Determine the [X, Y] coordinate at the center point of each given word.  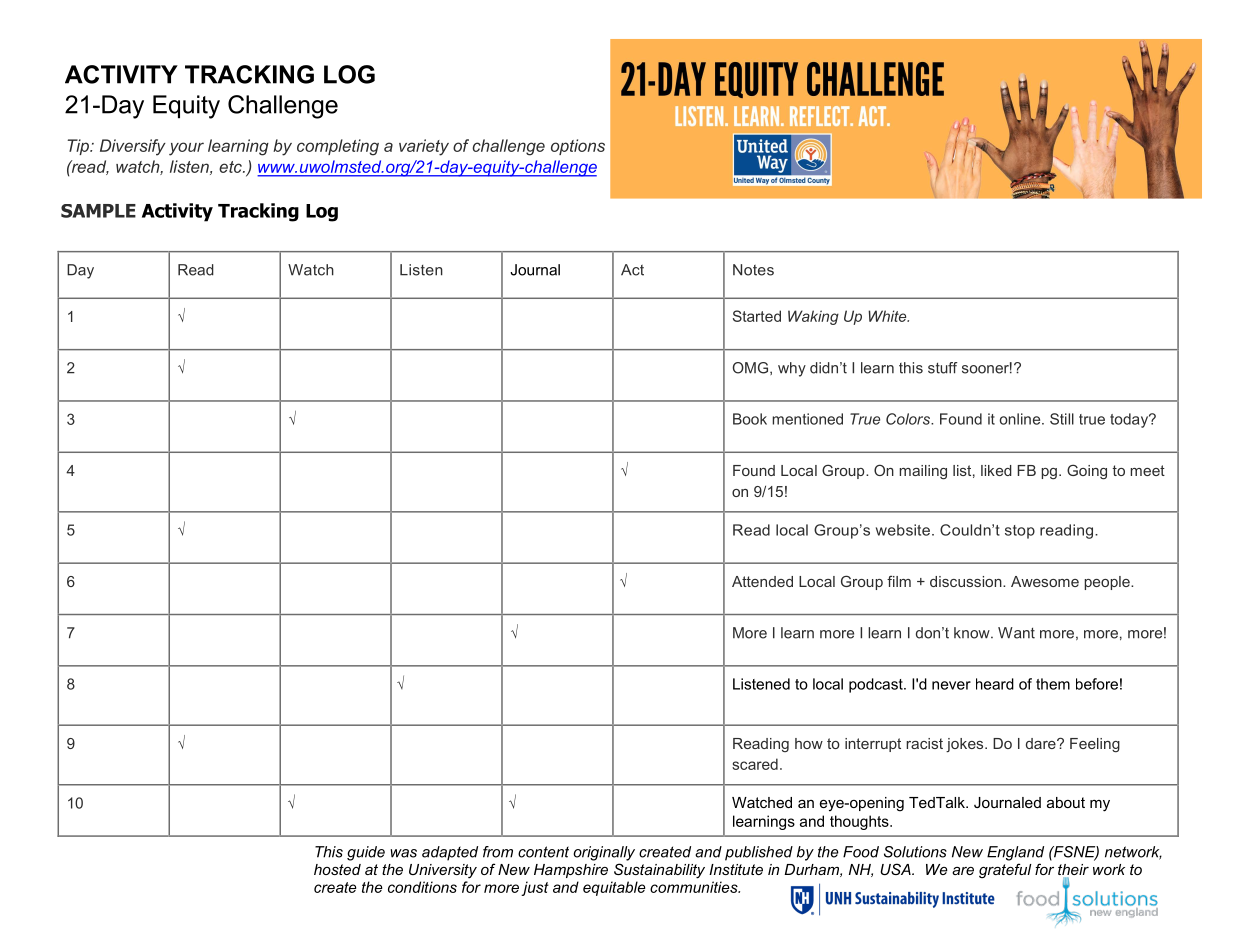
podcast [877, 685]
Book [750, 419]
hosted [337, 869]
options [578, 147]
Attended [762, 581]
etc [231, 167]
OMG [752, 368]
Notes [753, 270]
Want [1016, 633]
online [1021, 419]
